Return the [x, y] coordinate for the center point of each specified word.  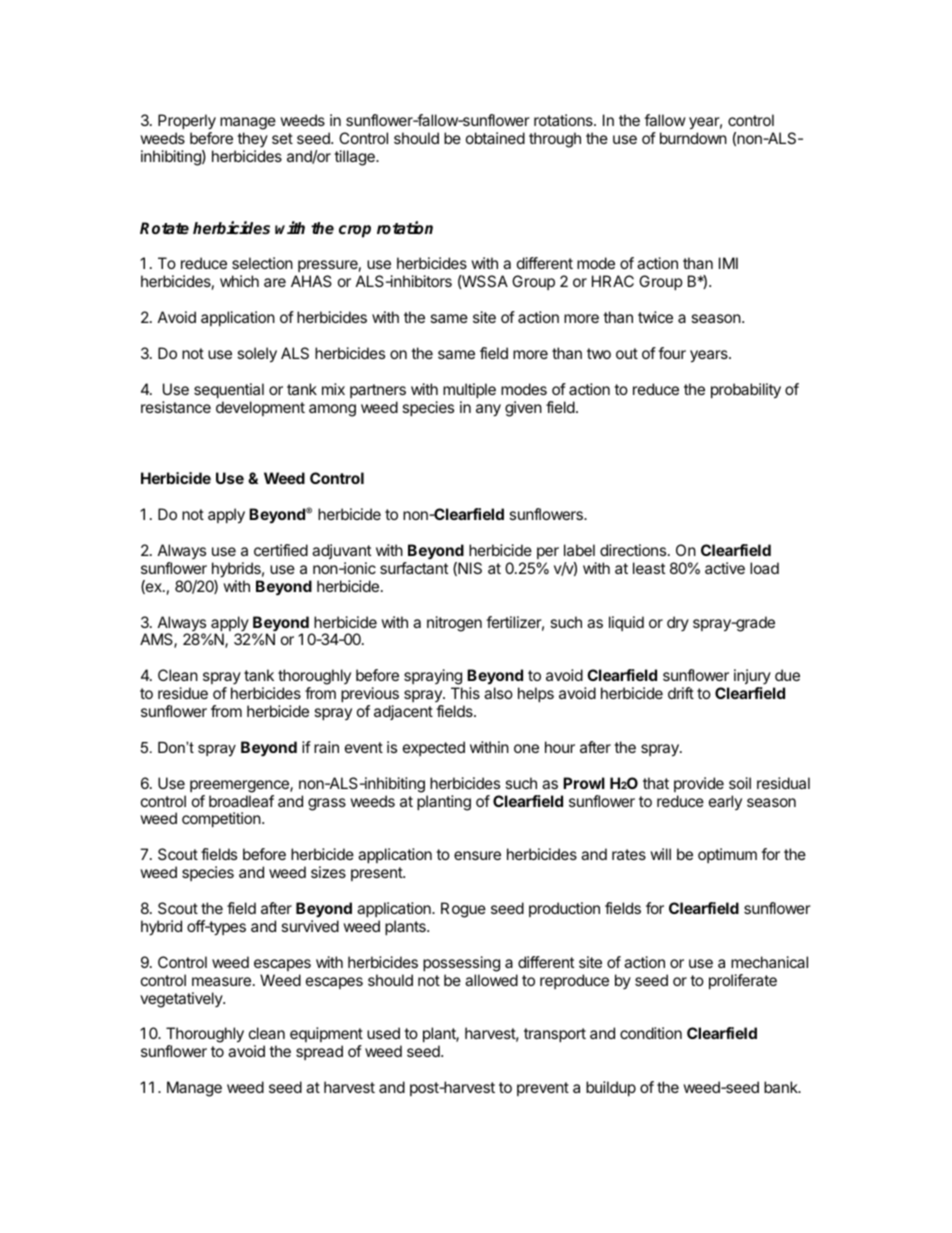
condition [651, 1033]
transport [555, 1035]
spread [319, 1052]
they [252, 139]
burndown [693, 138]
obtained [495, 138]
